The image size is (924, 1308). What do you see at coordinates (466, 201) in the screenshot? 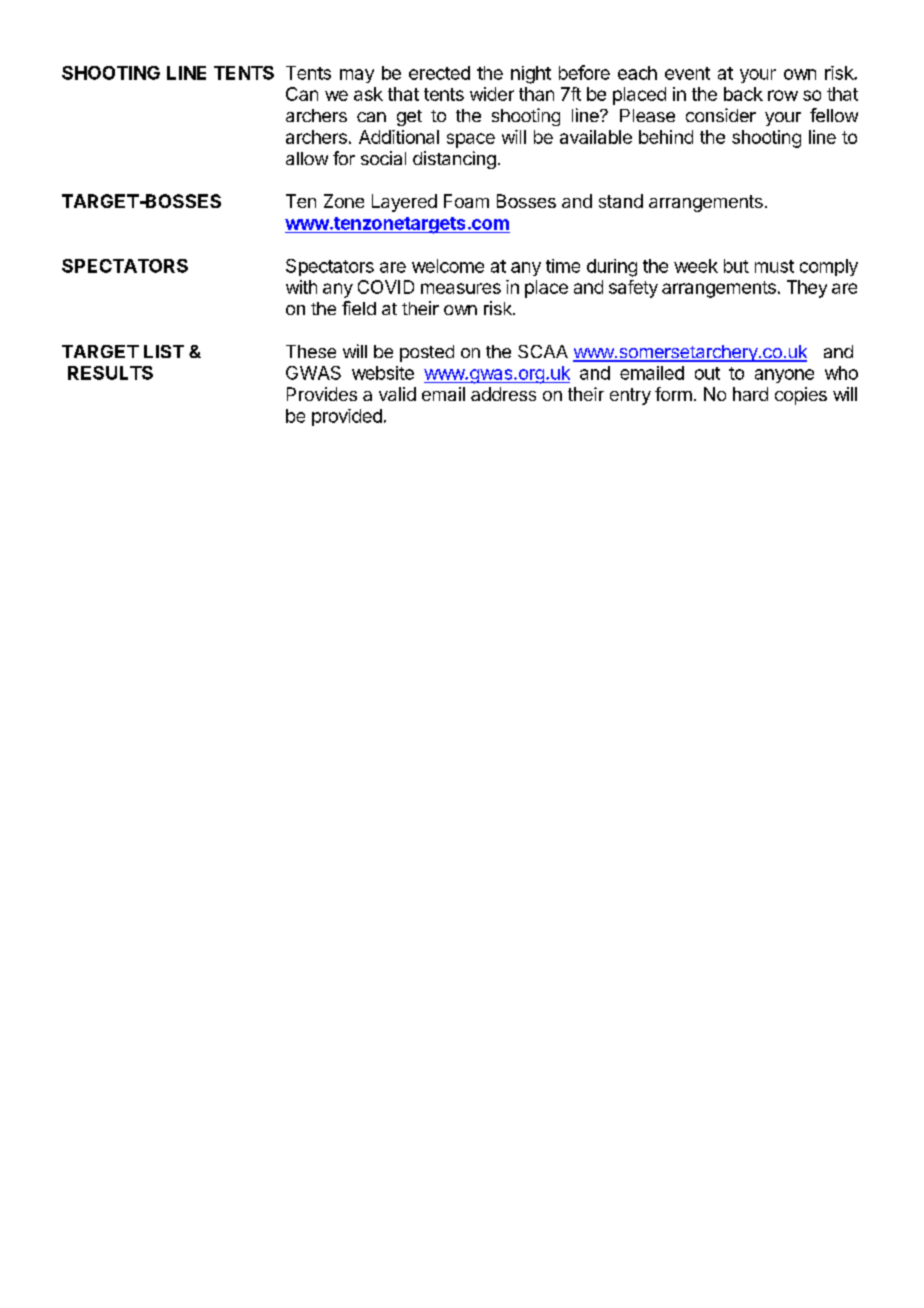
I see `Foam` at bounding box center [466, 201].
